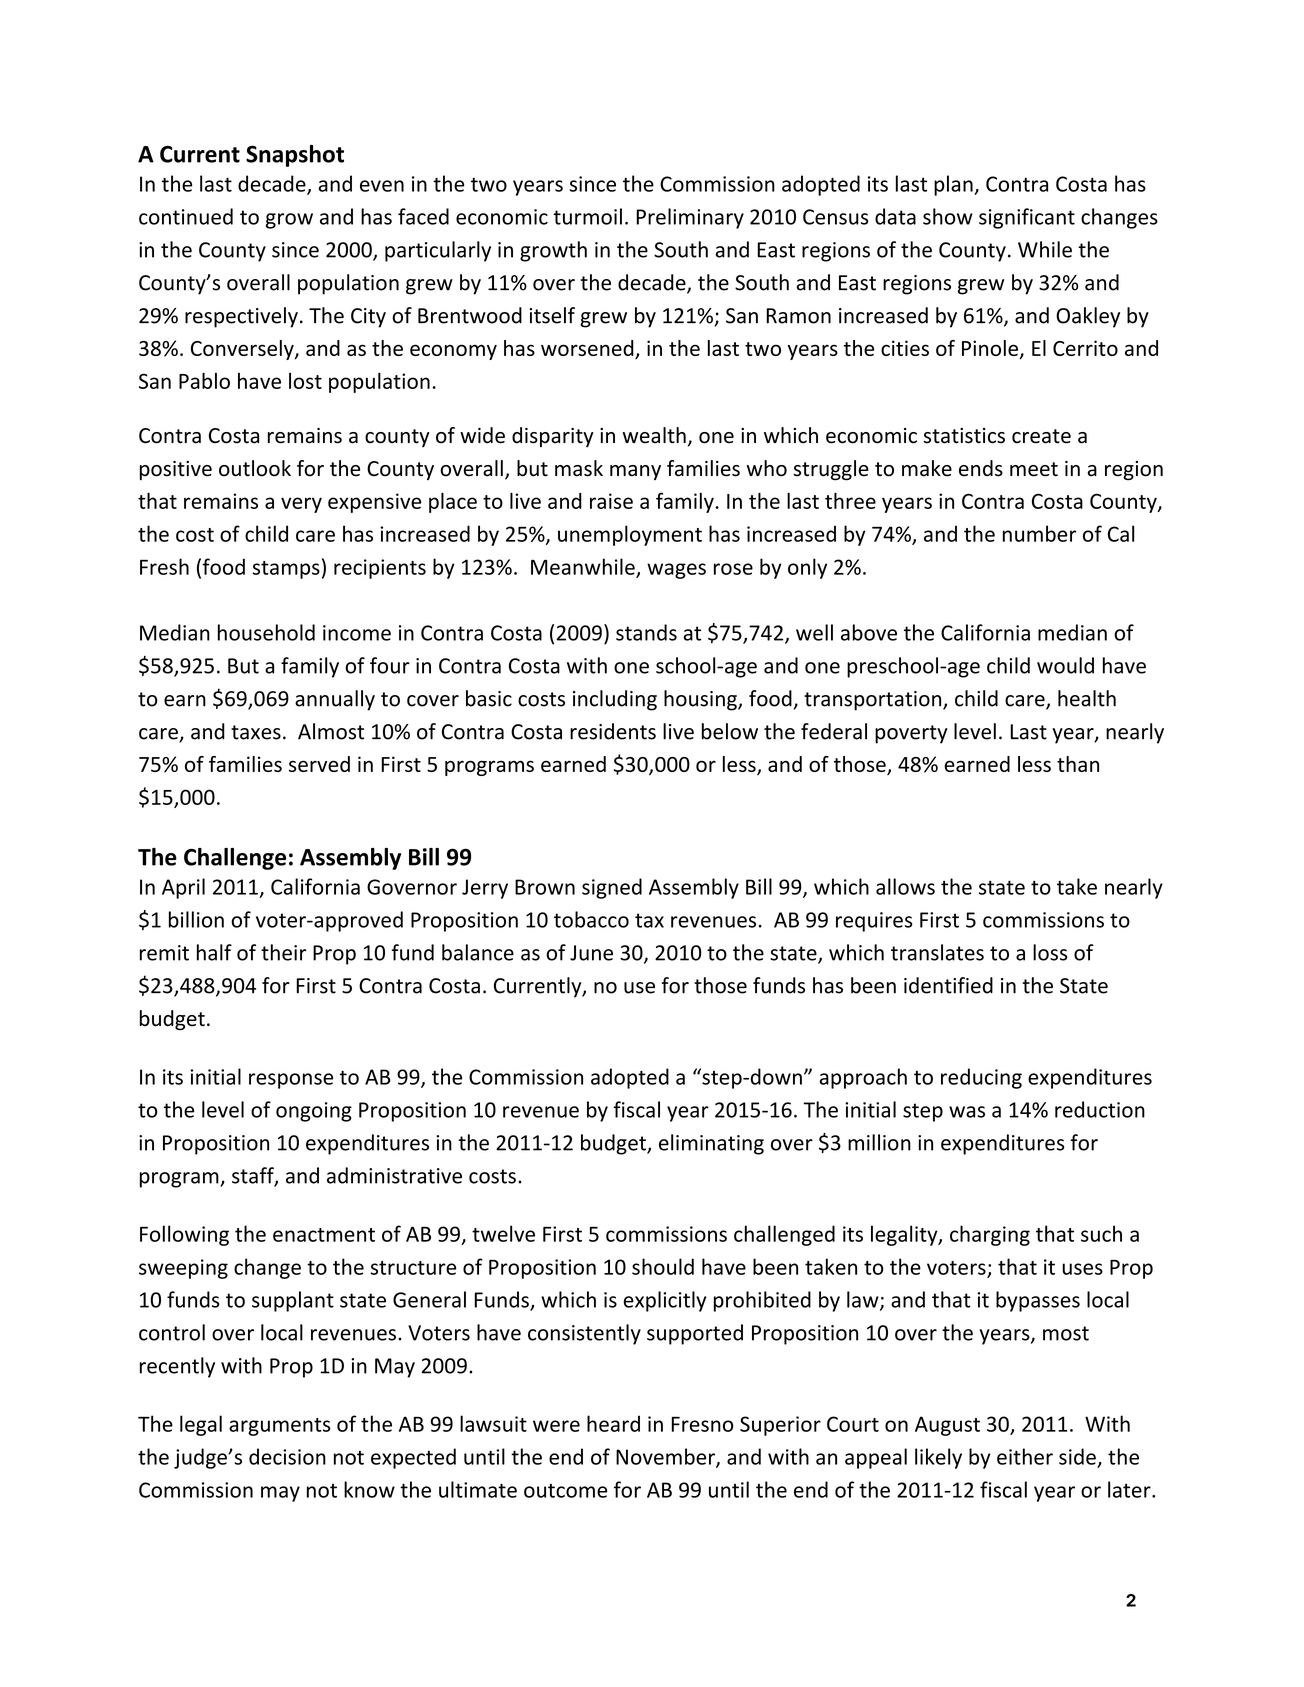 The width and height of the page is (1304, 1687). What do you see at coordinates (287, 1456) in the page?
I see `decision` at bounding box center [287, 1456].
